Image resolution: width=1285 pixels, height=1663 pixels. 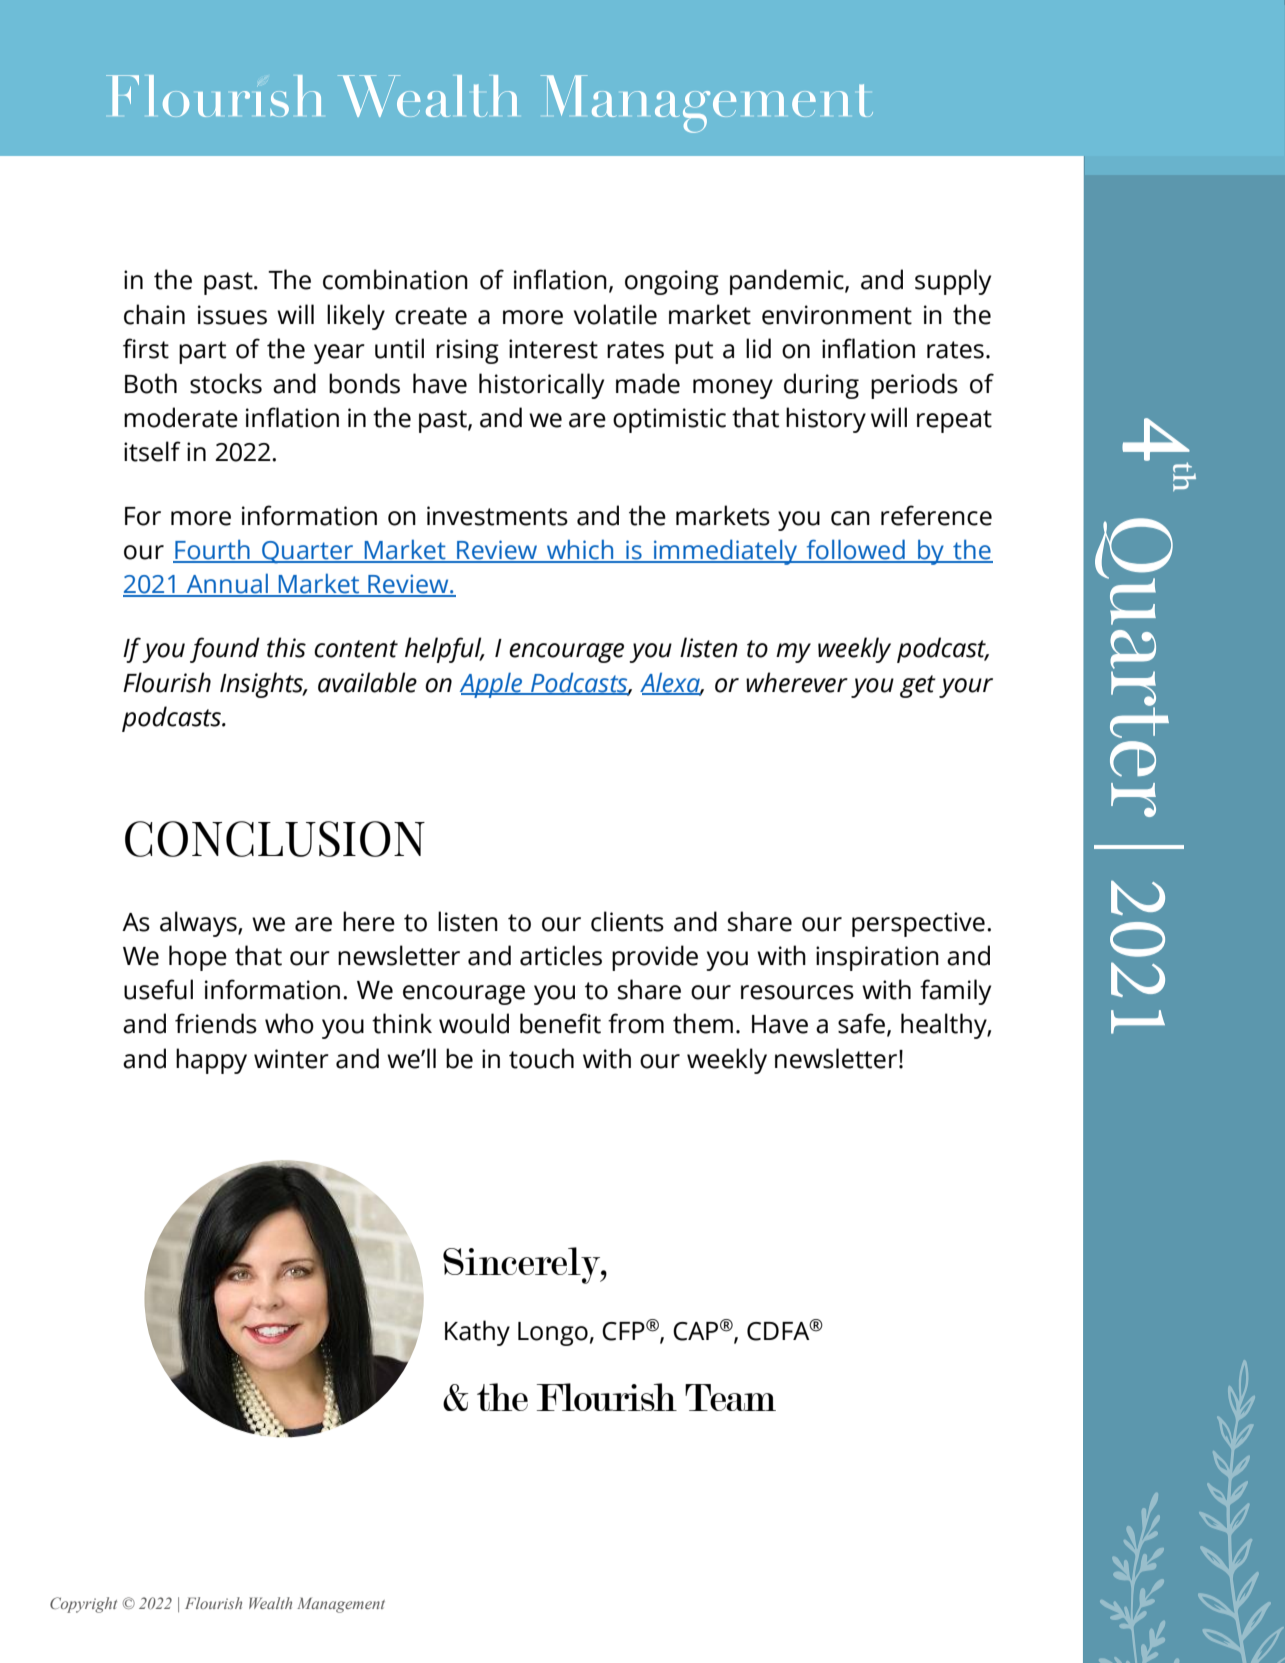 What do you see at coordinates (730, 1397) in the page?
I see `Team` at bounding box center [730, 1397].
